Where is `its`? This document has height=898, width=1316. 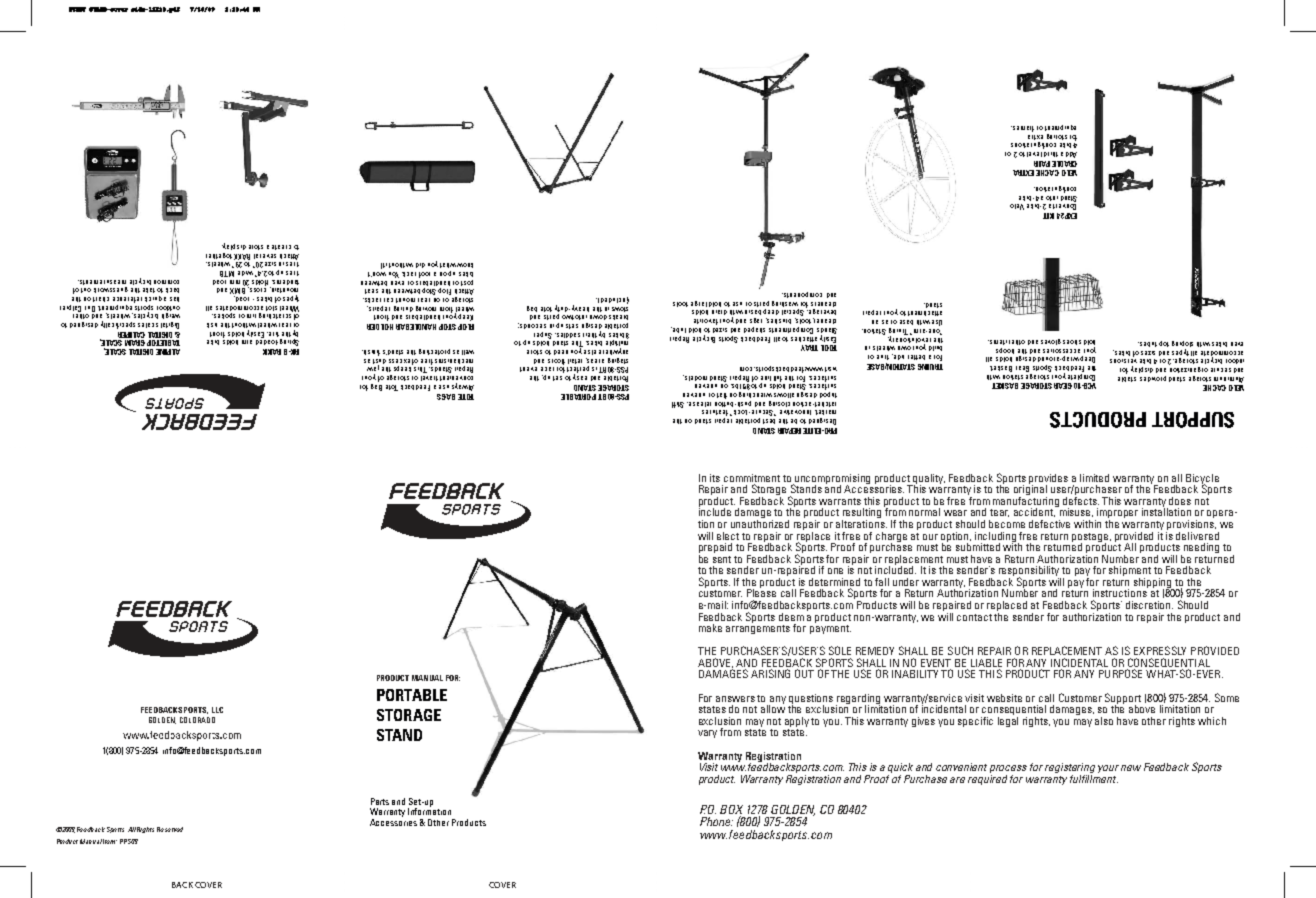 its is located at coordinates (715, 478).
